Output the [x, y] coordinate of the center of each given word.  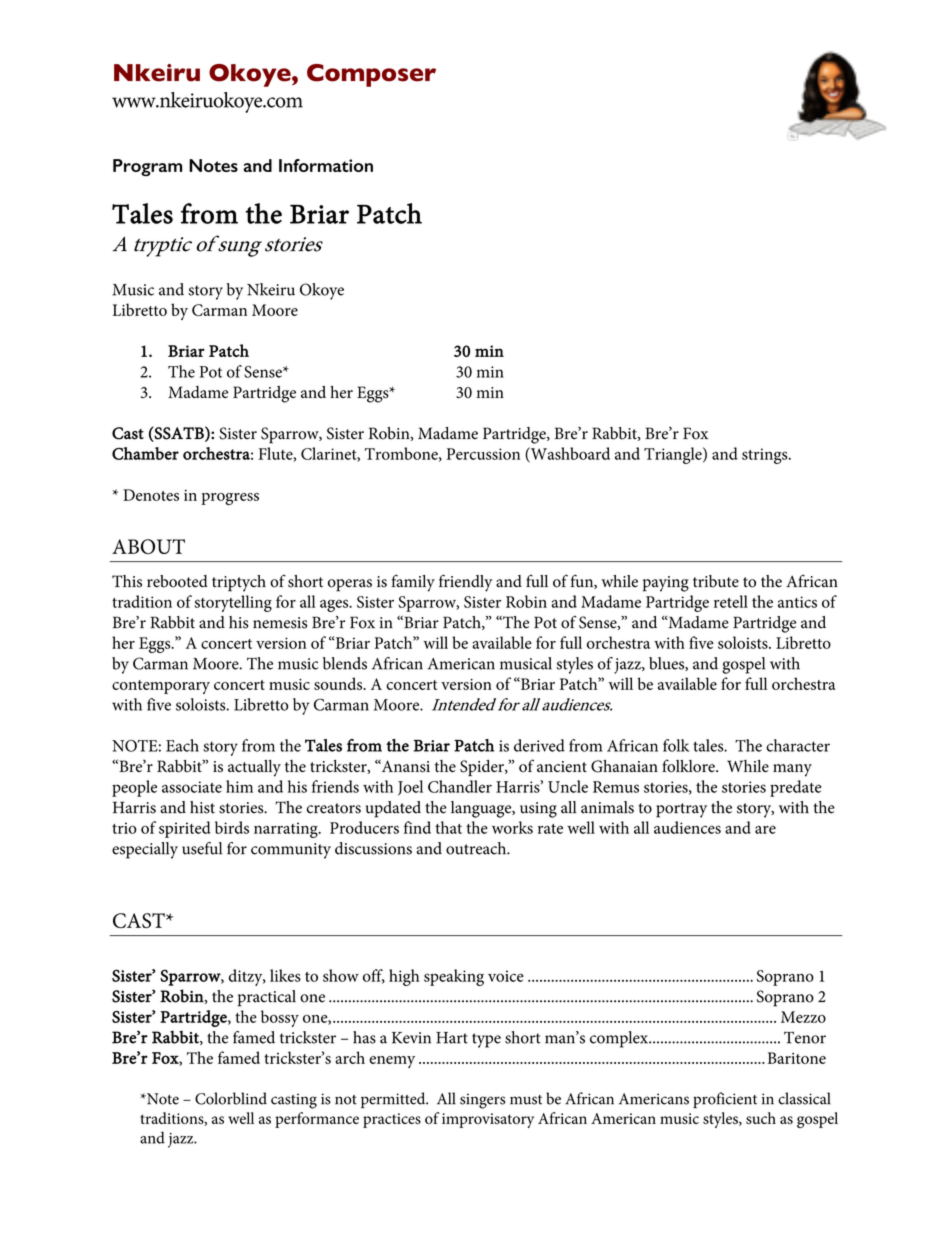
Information [326, 165]
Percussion [483, 454]
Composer [371, 75]
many [792, 770]
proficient [725, 1100]
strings [766, 456]
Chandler [460, 786]
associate [192, 787]
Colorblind [231, 1098]
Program [147, 167]
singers [482, 1101]
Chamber [145, 453]
